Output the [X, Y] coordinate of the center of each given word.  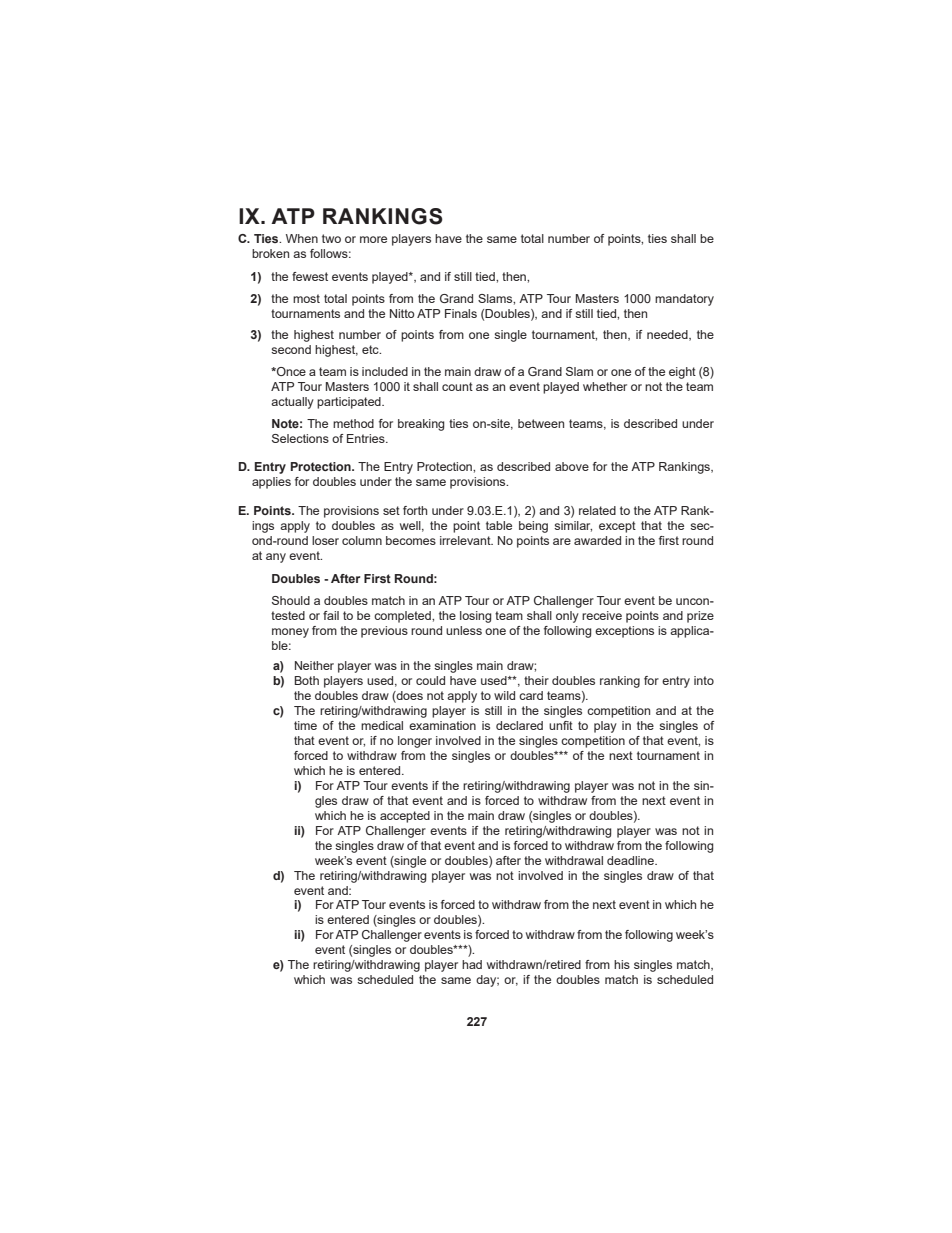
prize [700, 617]
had [472, 964]
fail [331, 615]
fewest [310, 276]
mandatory [684, 300]
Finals [461, 313]
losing [475, 617]
